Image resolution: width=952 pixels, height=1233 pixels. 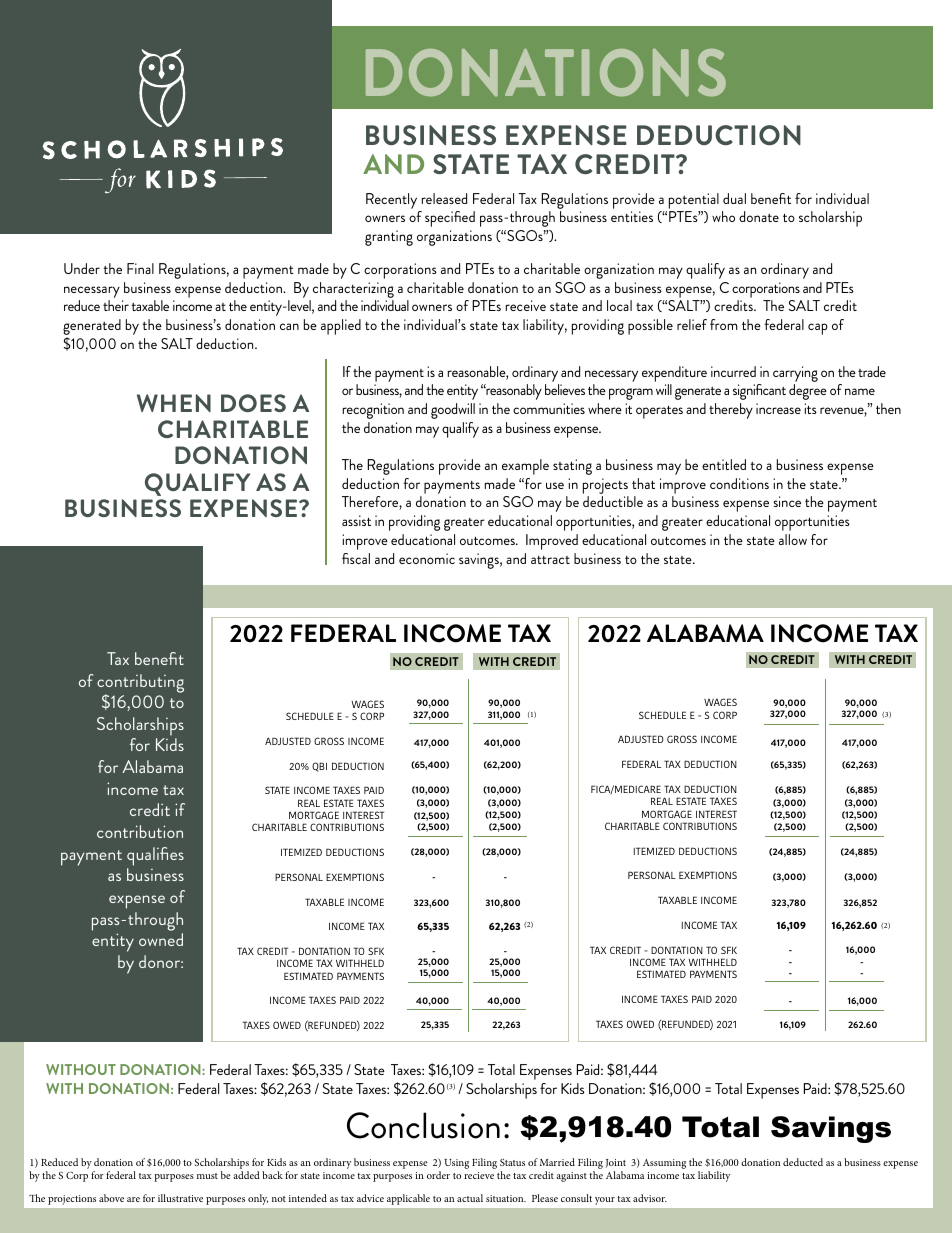 What do you see at coordinates (207, 1176) in the image?
I see `must` at bounding box center [207, 1176].
